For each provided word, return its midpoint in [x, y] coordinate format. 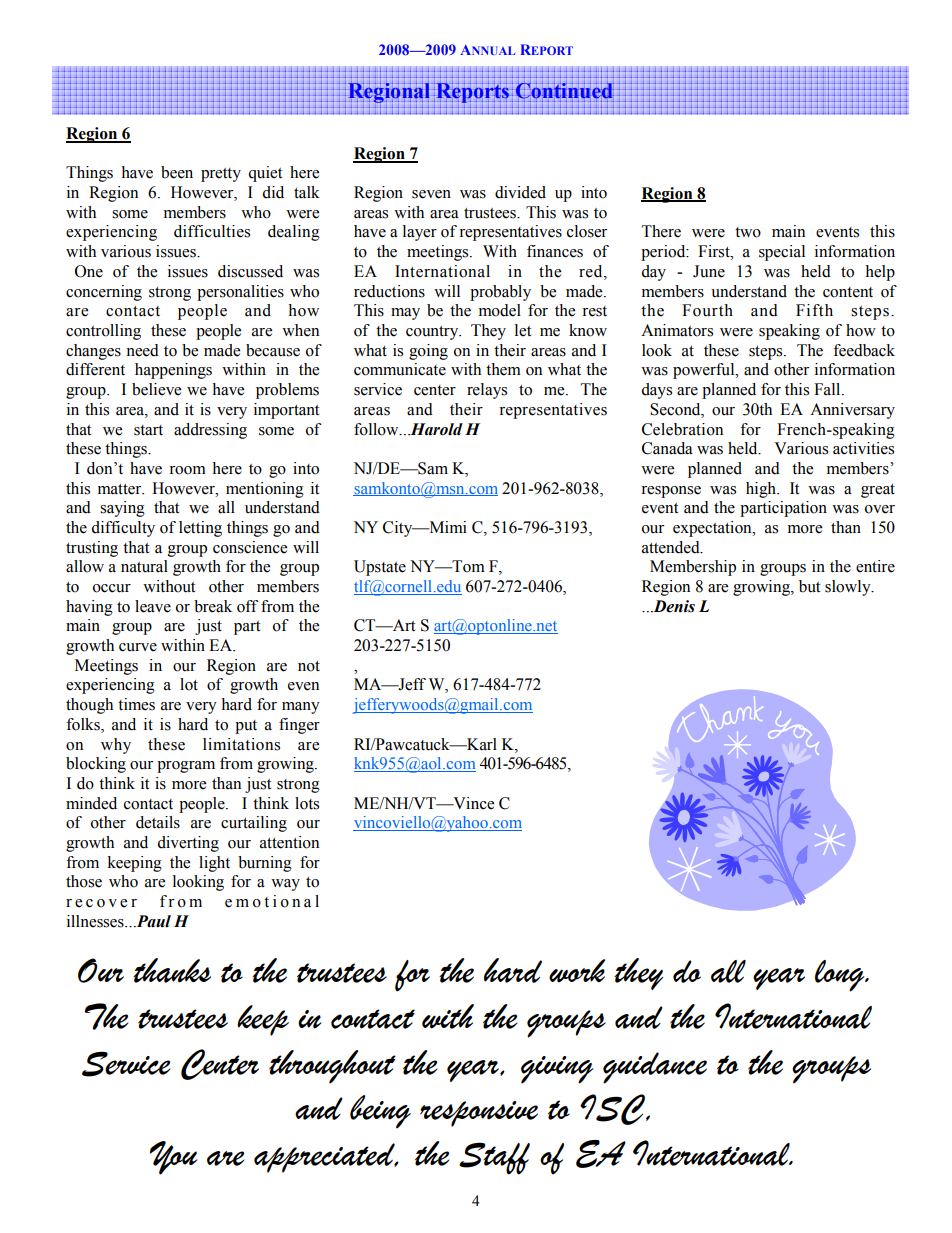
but [809, 586]
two [748, 232]
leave [153, 606]
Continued [565, 91]
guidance [655, 1068]
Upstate [380, 568]
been [177, 172]
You [173, 1158]
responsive [479, 1114]
